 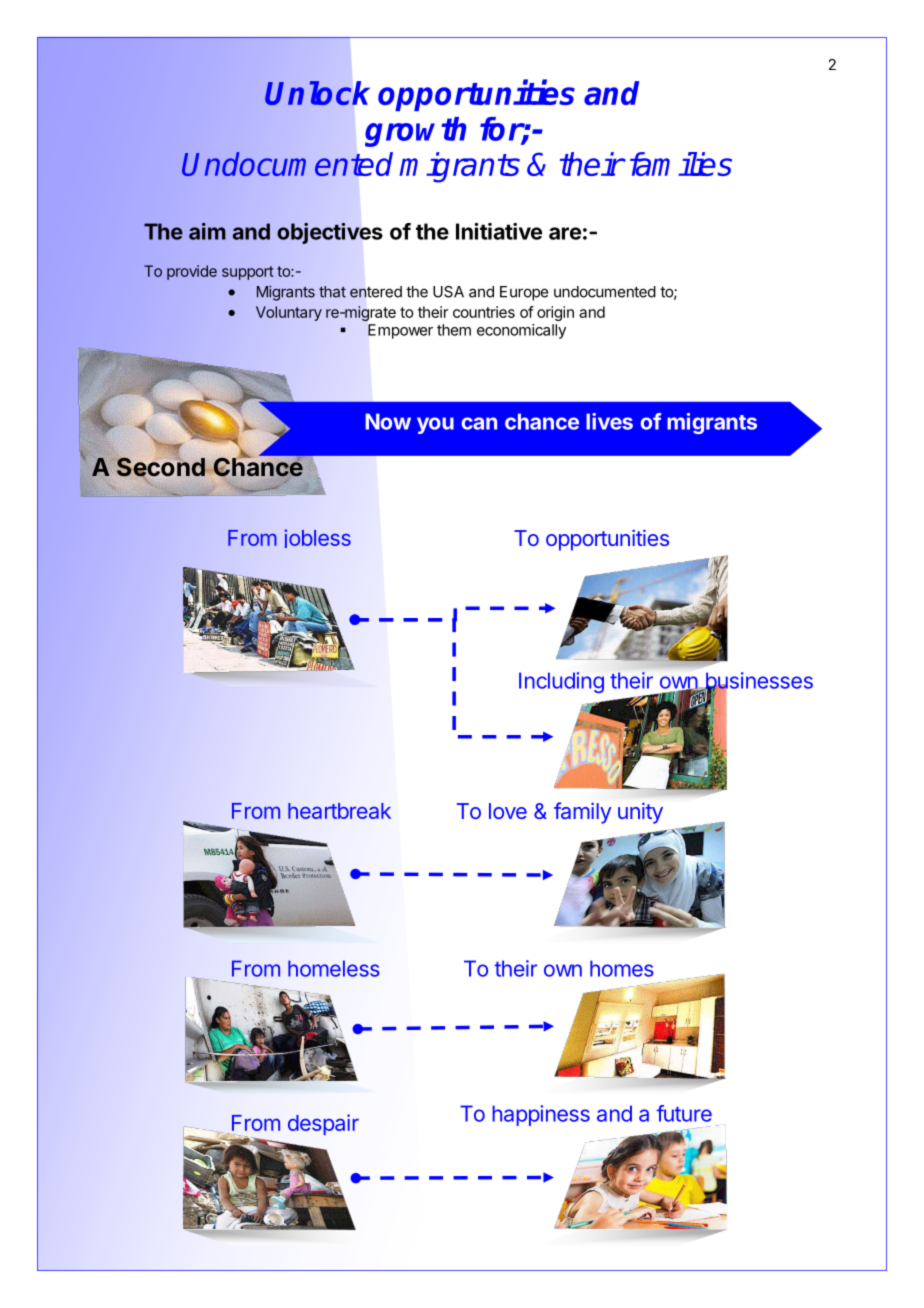 I want to click on aim, so click(x=207, y=231).
